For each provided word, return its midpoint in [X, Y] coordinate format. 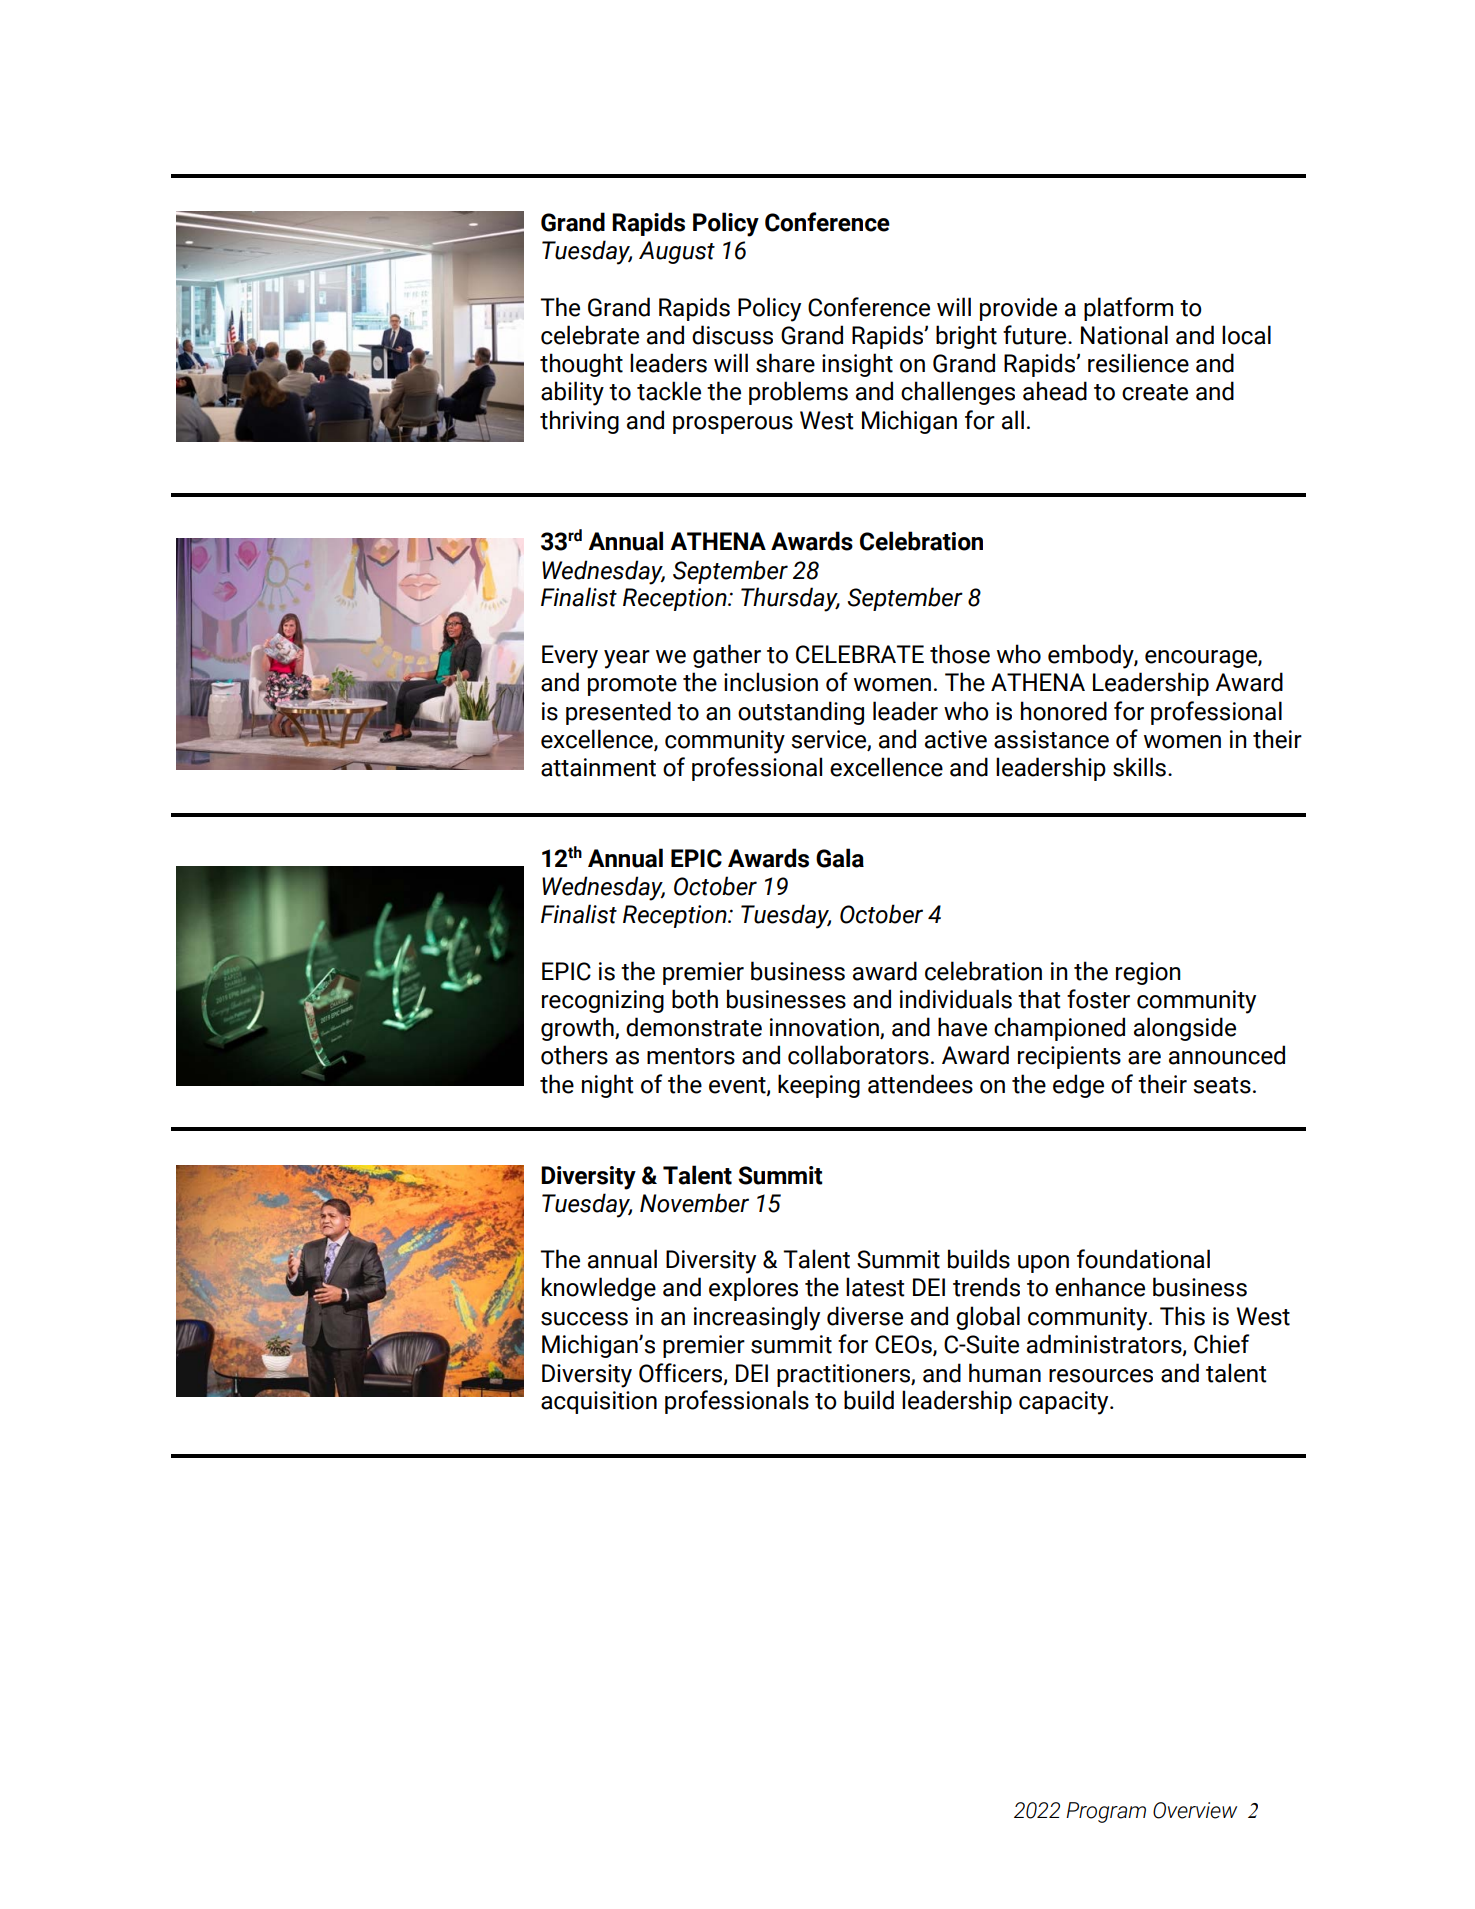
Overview [1195, 1810]
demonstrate [694, 1027]
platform [1128, 309]
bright [966, 337]
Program [1106, 1812]
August [677, 252]
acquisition [599, 1402]
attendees [920, 1084]
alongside [1185, 1029]
